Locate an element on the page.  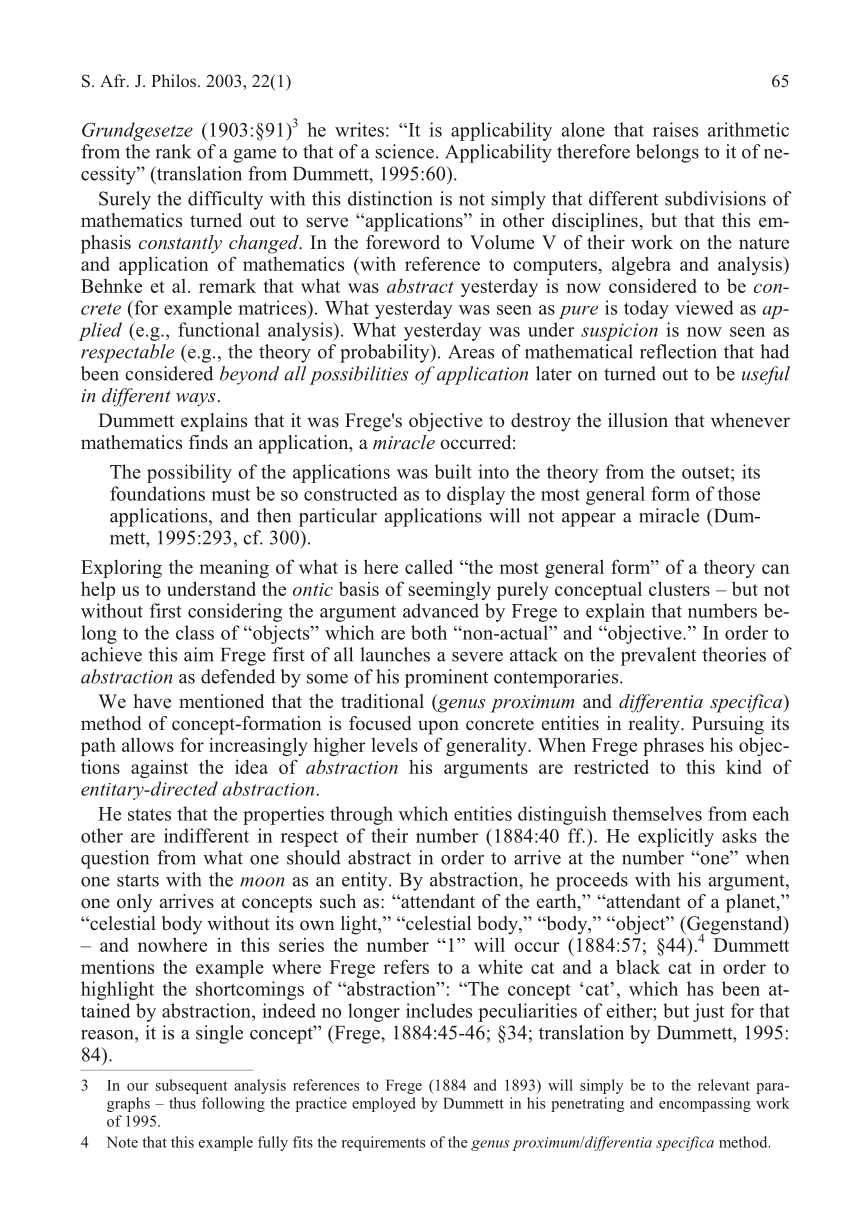
sci is located at coordinates (385, 151).
